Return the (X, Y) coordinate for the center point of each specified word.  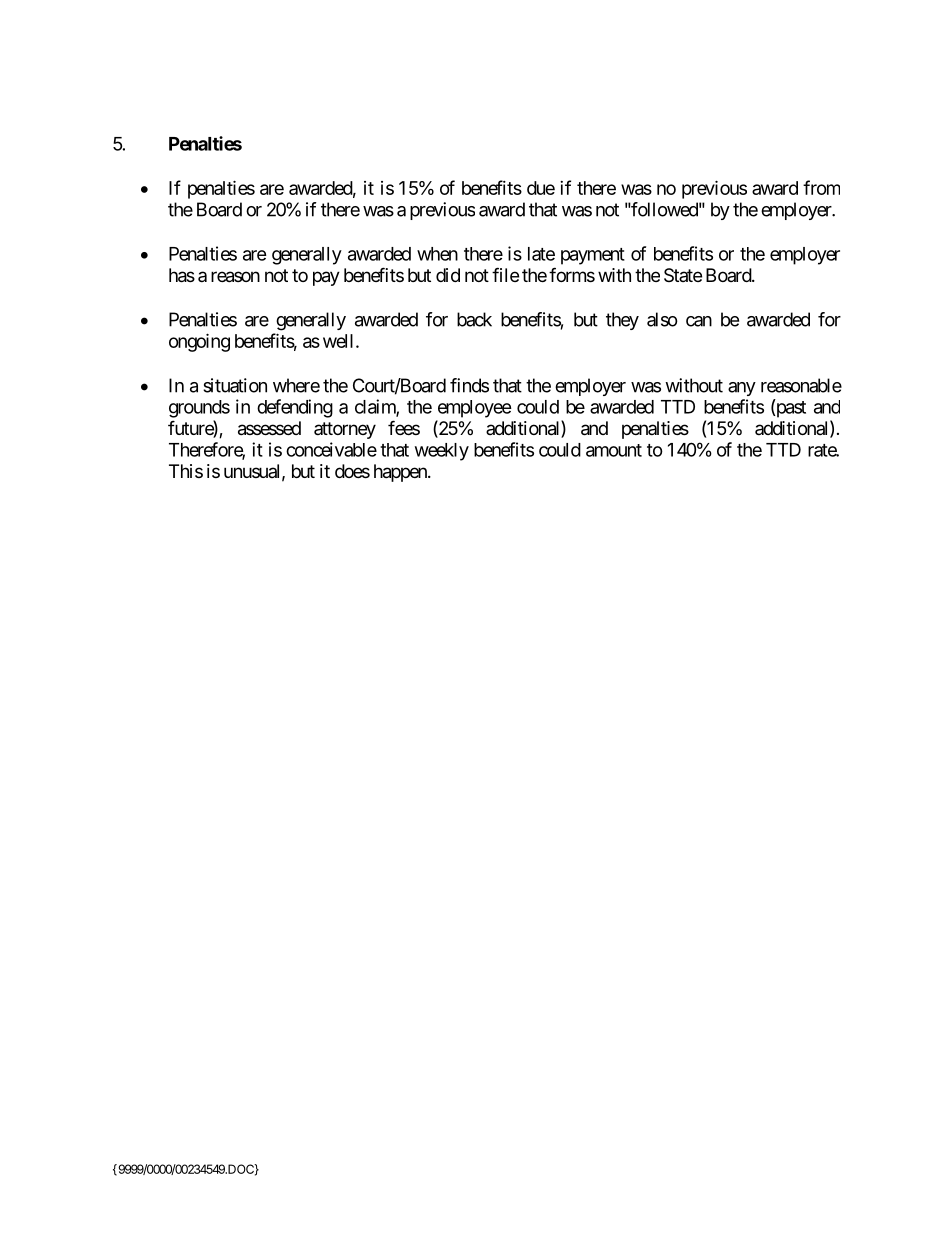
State (683, 275)
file (505, 274)
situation (235, 385)
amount (614, 450)
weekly (442, 452)
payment (593, 256)
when (437, 254)
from (821, 187)
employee (475, 409)
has (182, 275)
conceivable (331, 449)
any (742, 389)
